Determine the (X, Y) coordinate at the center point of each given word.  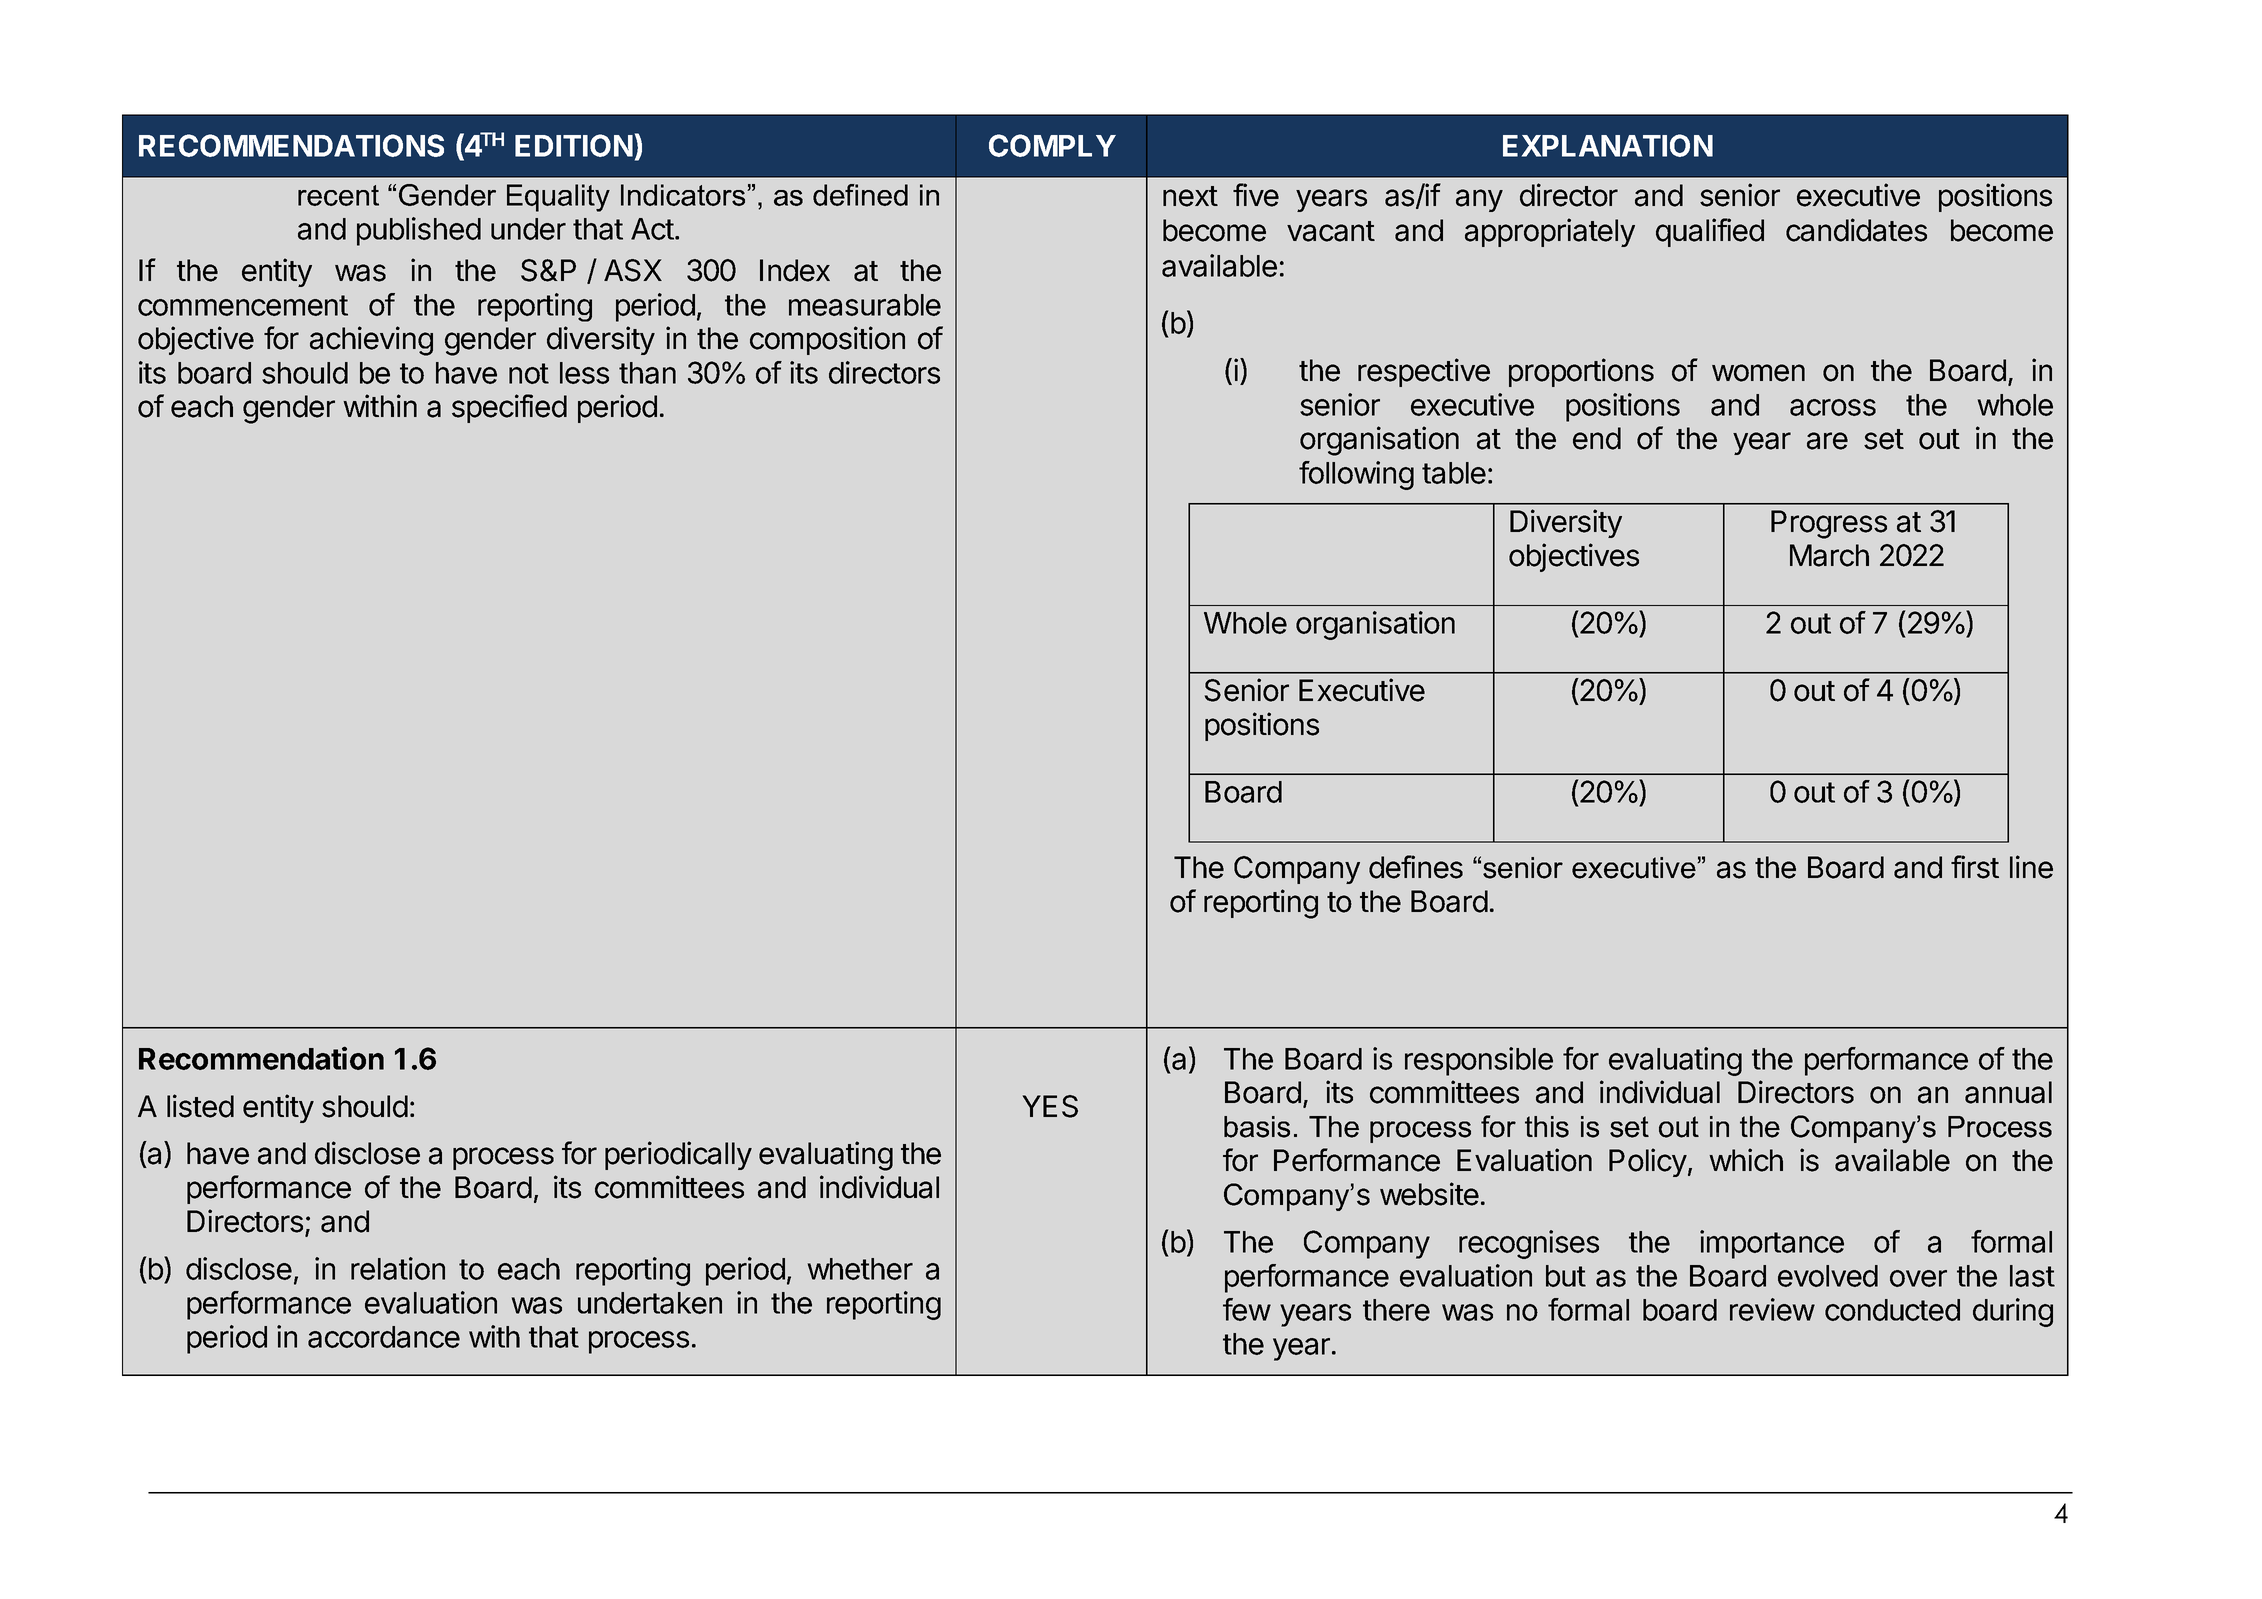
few (1247, 1309)
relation (398, 1268)
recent (338, 195)
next (1190, 196)
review (1772, 1309)
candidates (1856, 230)
